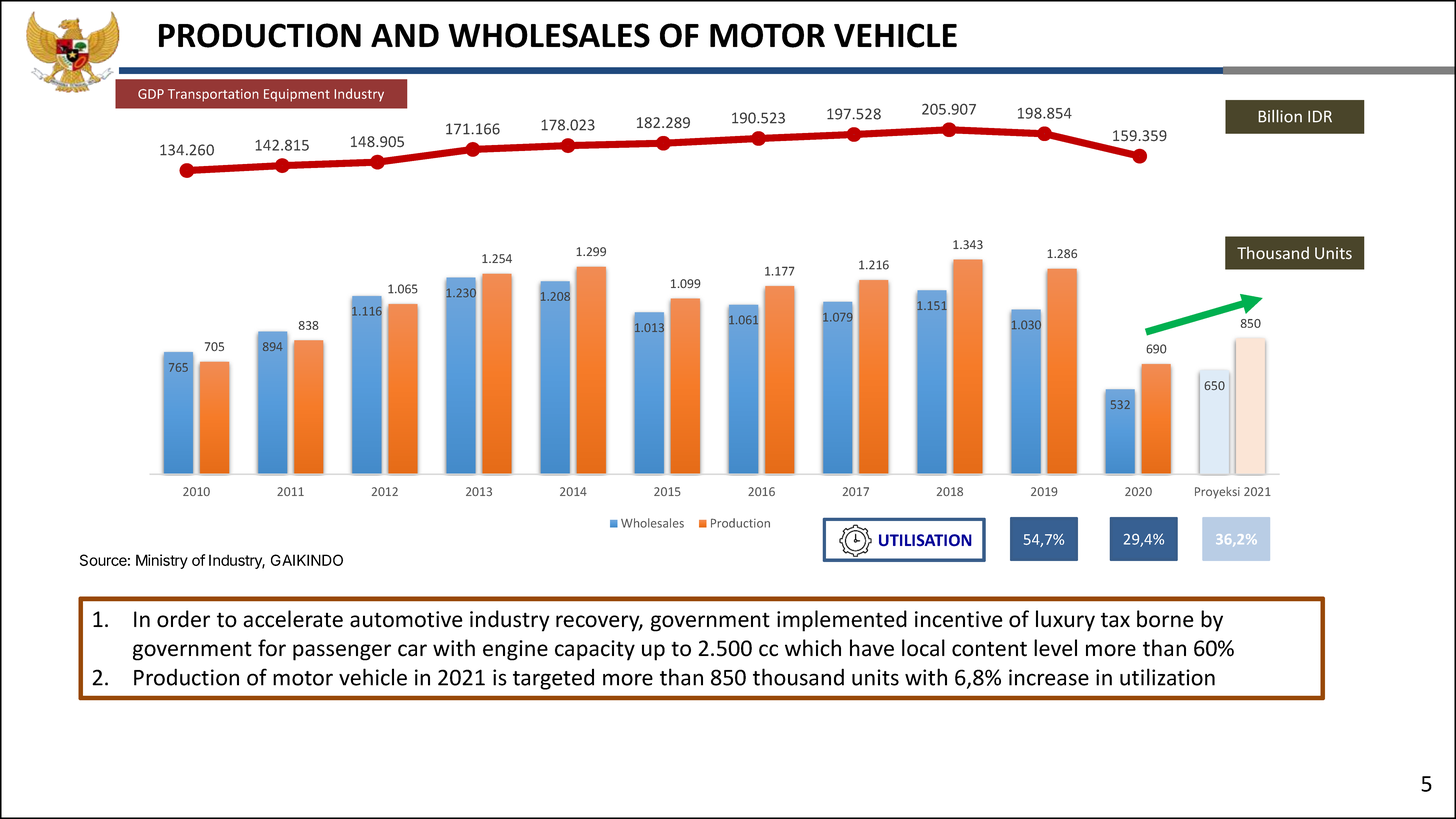 This screenshot has width=1456, height=819. Describe the element at coordinates (925, 540) in the screenshot. I see `UTILISATION` at that location.
